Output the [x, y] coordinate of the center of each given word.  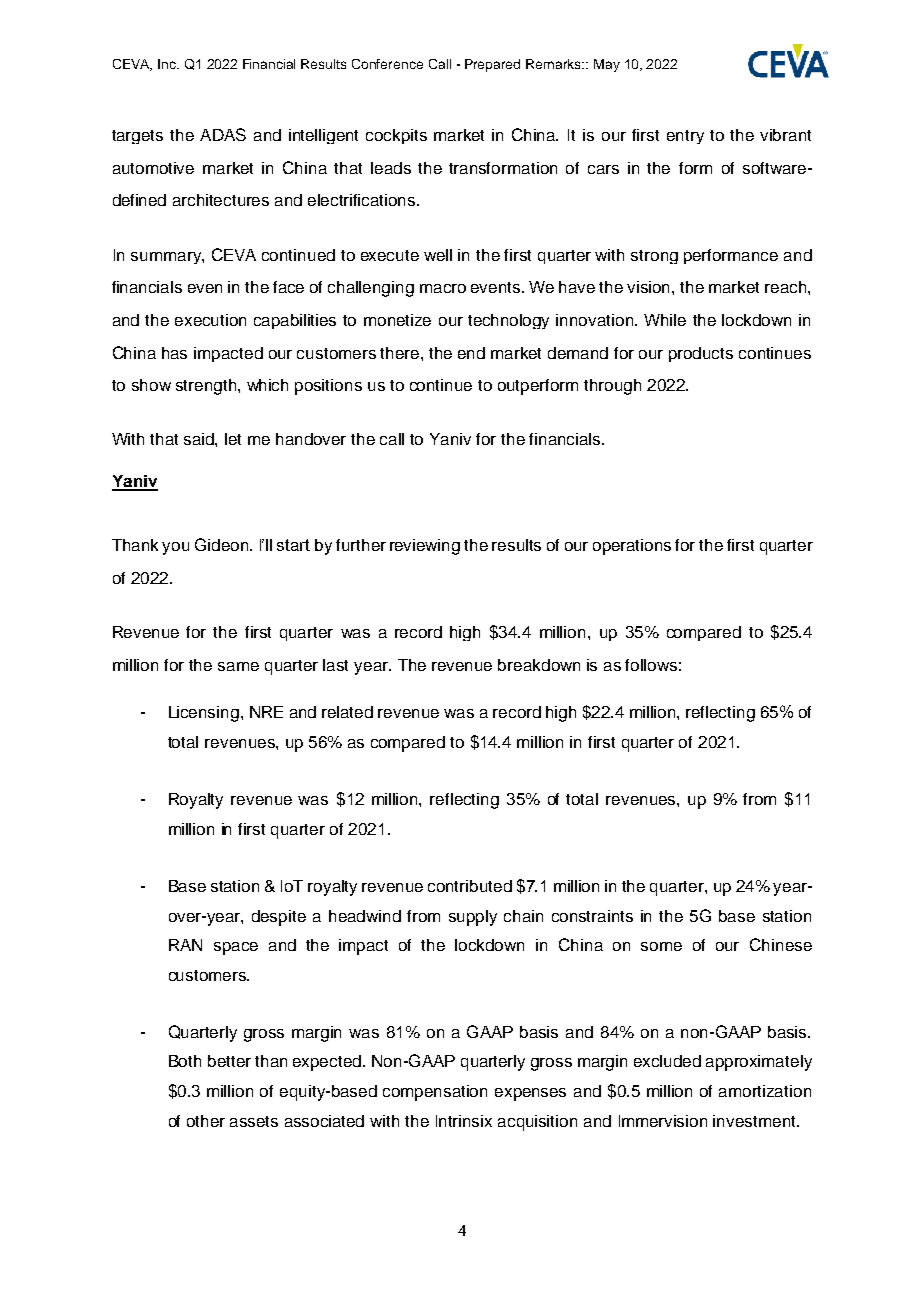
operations [632, 547]
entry [685, 137]
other [206, 1121]
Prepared [492, 65]
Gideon [223, 544]
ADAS [223, 134]
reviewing [425, 547]
